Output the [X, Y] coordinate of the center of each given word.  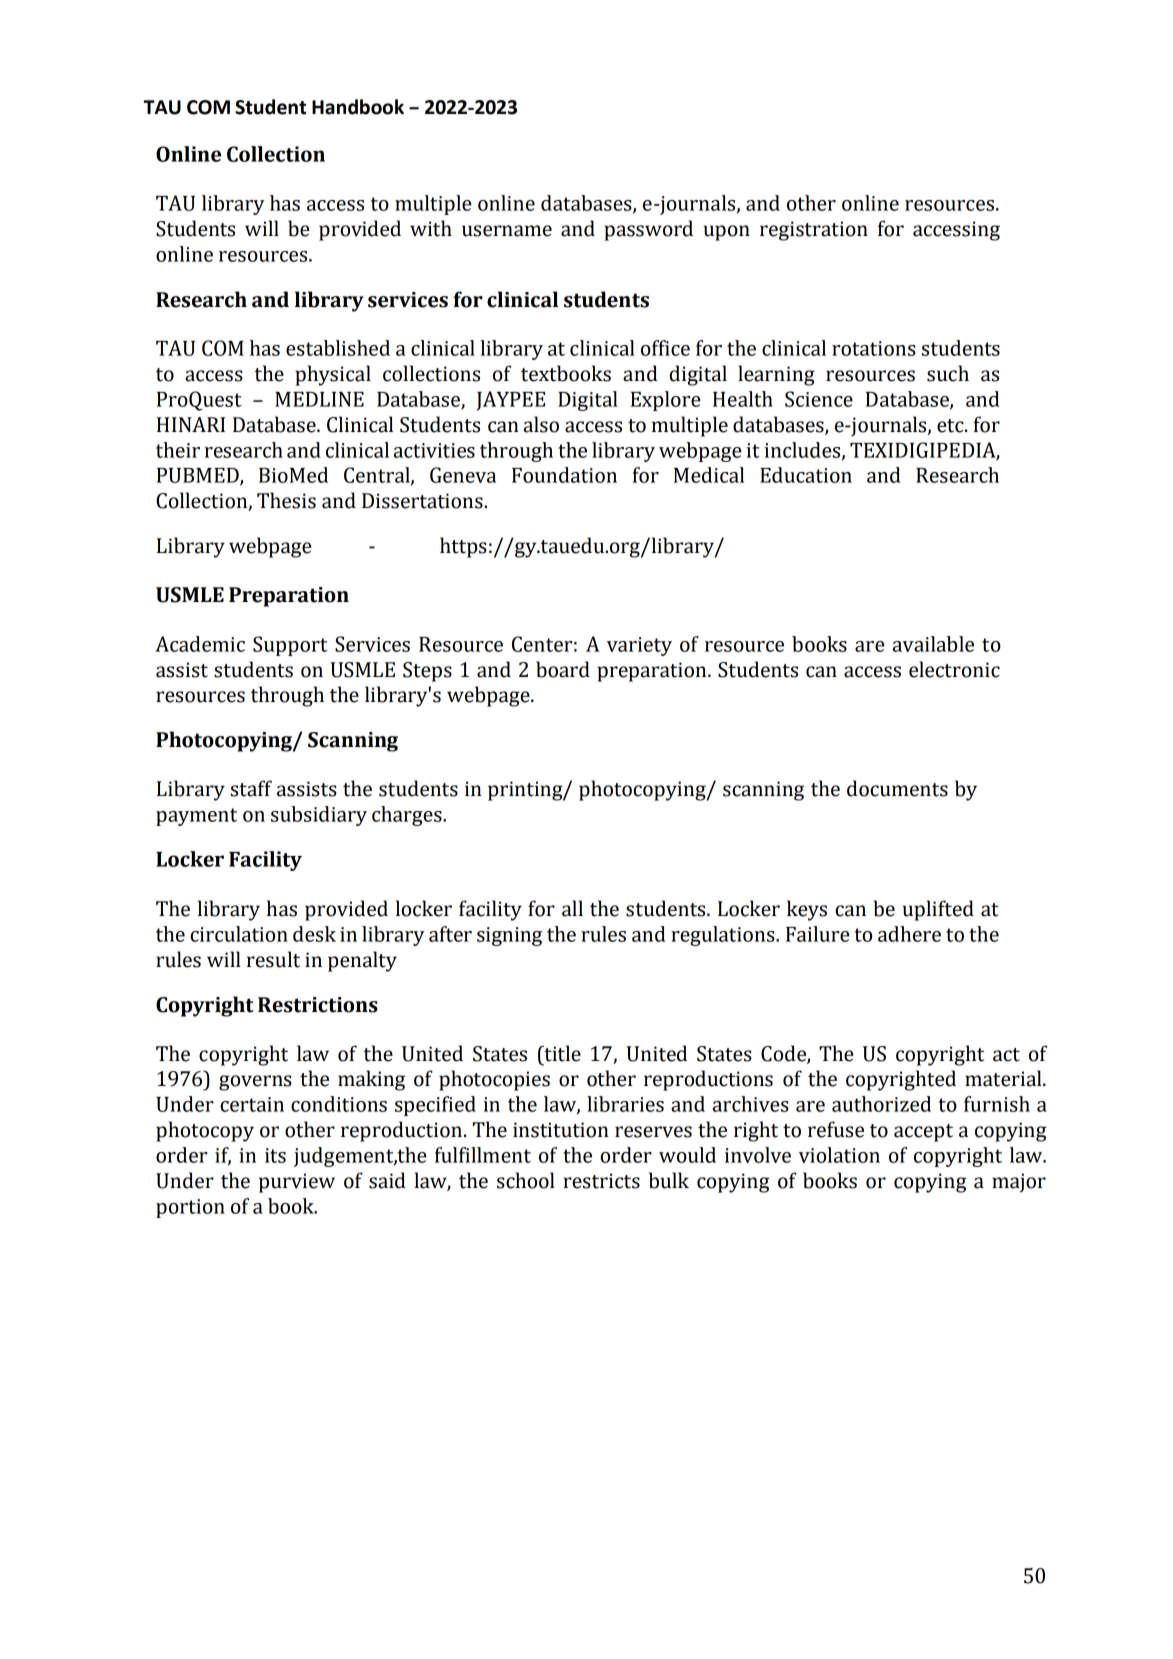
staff [251, 788]
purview [297, 1183]
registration [814, 231]
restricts [601, 1181]
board [563, 669]
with [431, 228]
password [648, 230]
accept [923, 1133]
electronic [954, 669]
